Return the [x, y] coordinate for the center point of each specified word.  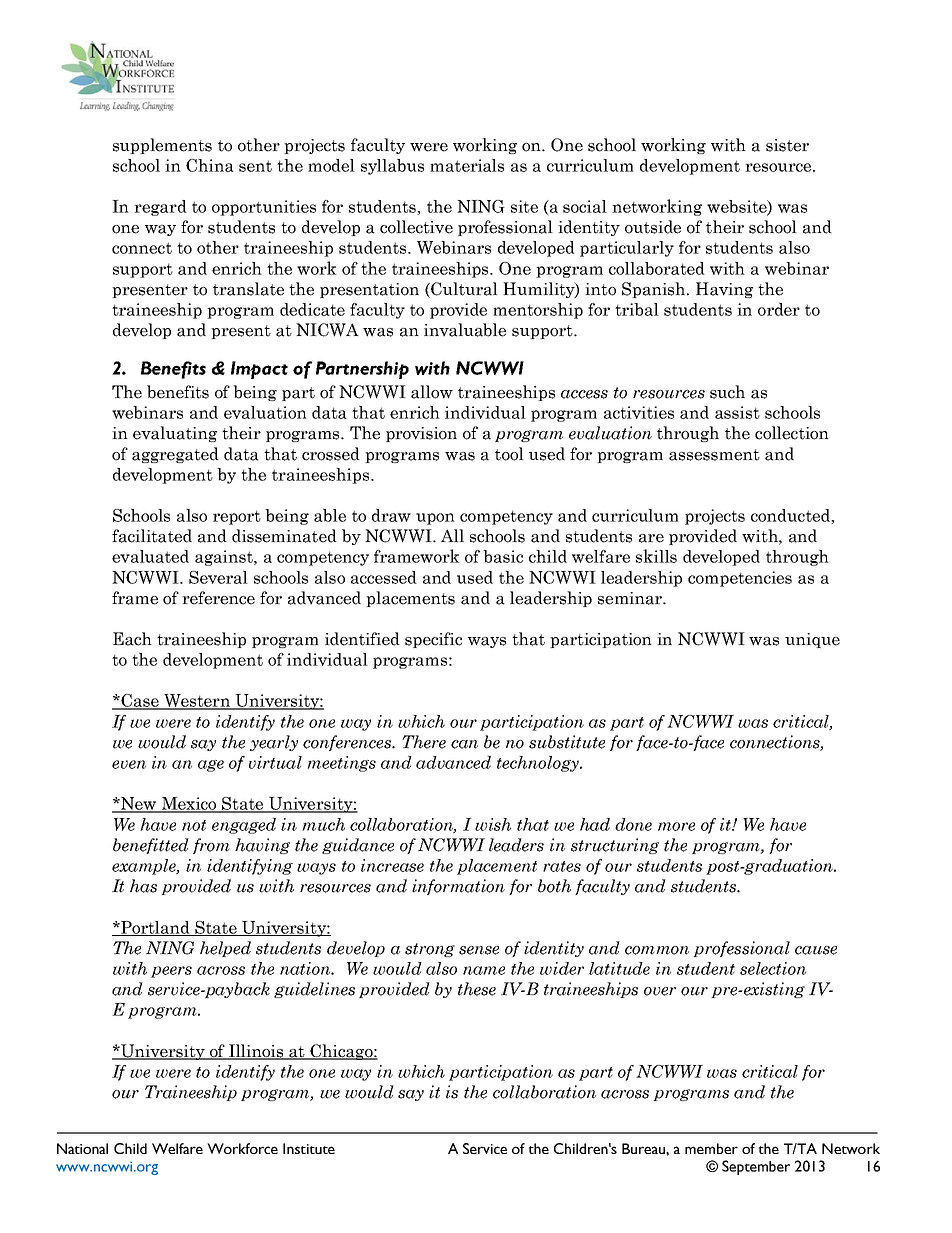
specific [433, 640]
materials [467, 165]
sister [787, 145]
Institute [309, 1148]
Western [197, 701]
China [210, 165]
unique [812, 640]
